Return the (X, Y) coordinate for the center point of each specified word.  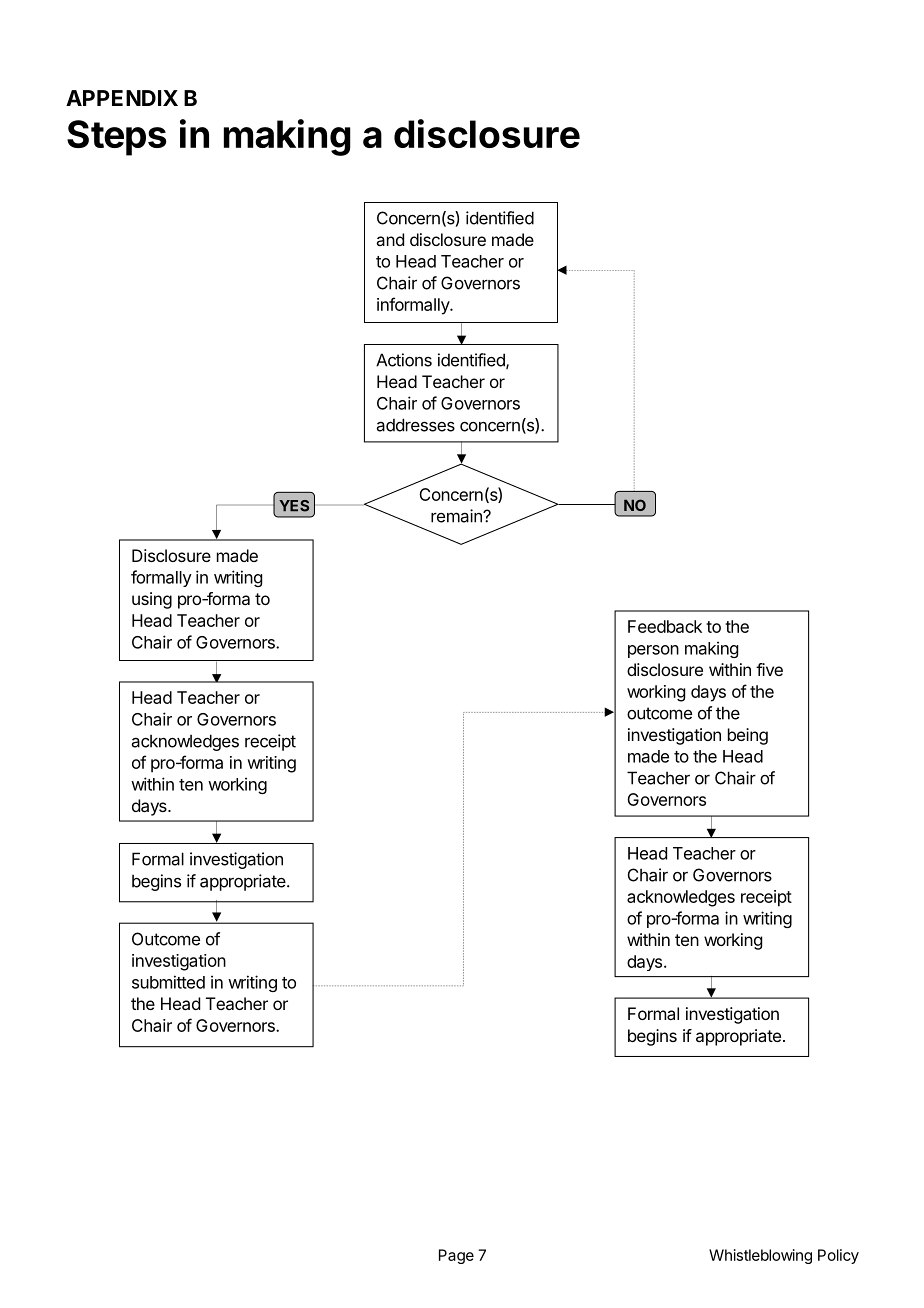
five (769, 669)
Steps (117, 138)
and (390, 239)
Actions (404, 360)
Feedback (665, 626)
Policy (838, 1256)
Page (456, 1256)
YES (294, 506)
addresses (416, 425)
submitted (168, 982)
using (152, 600)
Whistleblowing (760, 1256)
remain (457, 516)
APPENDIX (122, 98)
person (653, 651)
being (748, 736)
